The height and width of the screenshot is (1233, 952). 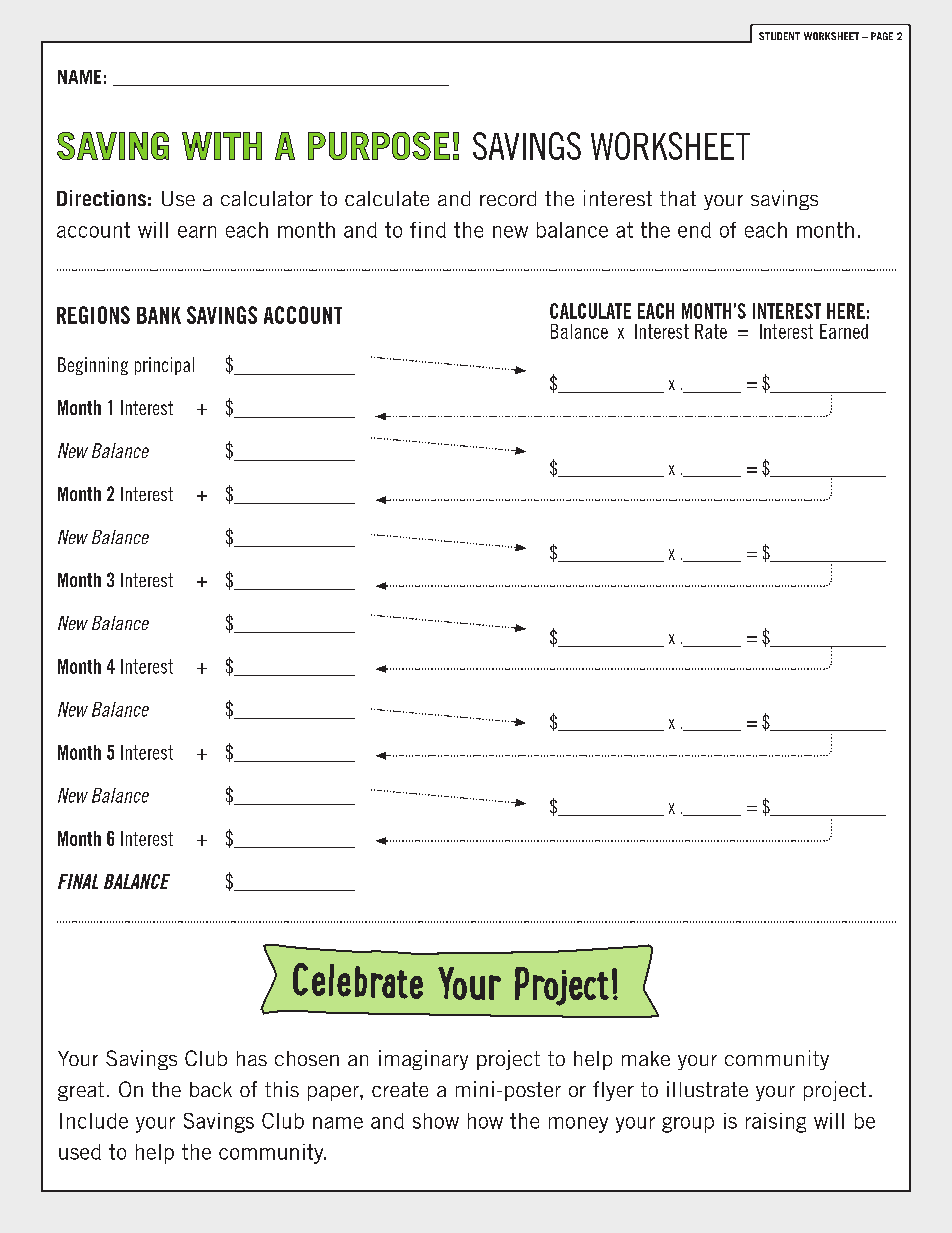 What do you see at coordinates (379, 146) in the screenshot?
I see `PURPOSE` at bounding box center [379, 146].
